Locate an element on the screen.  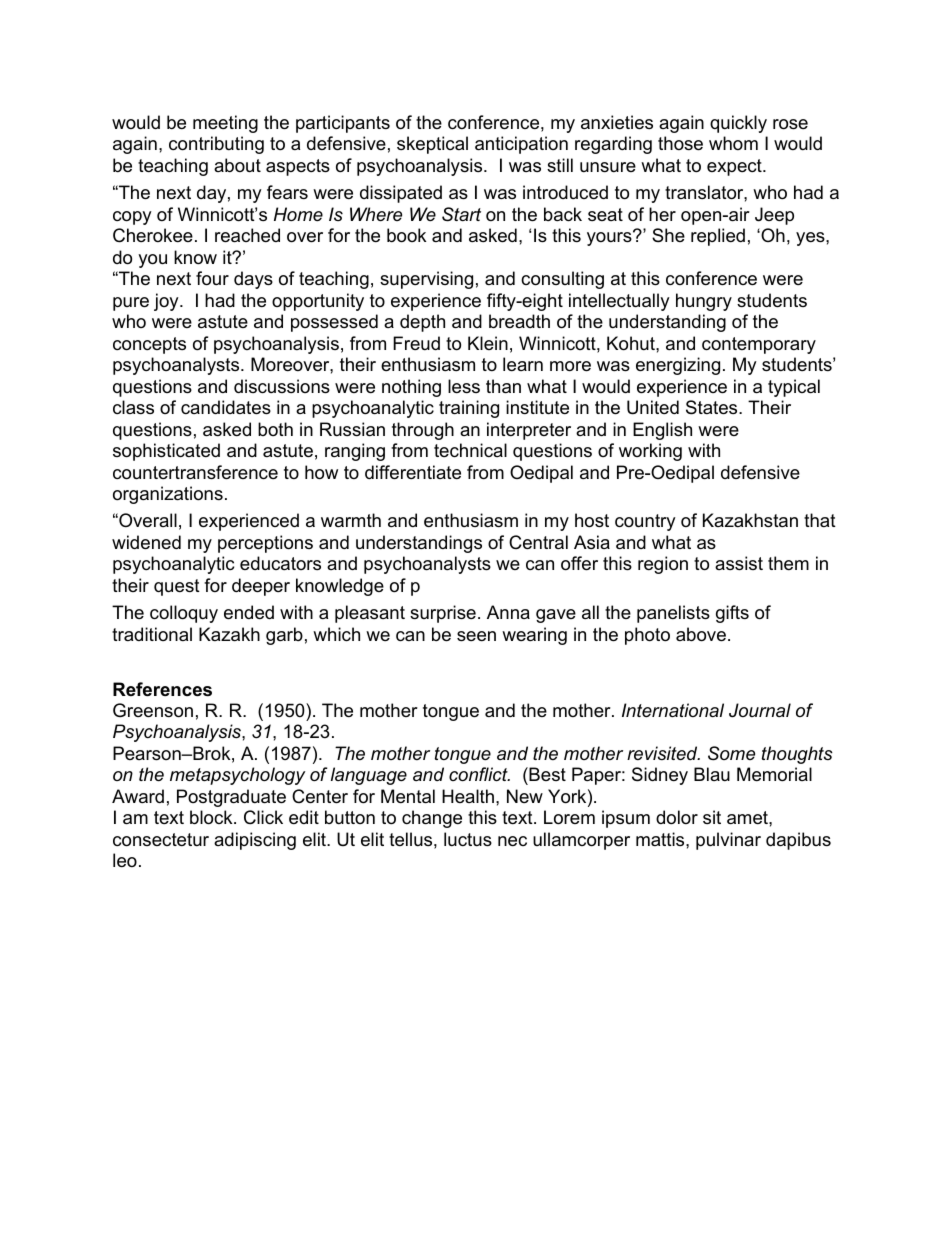
whom is located at coordinates (733, 143).
